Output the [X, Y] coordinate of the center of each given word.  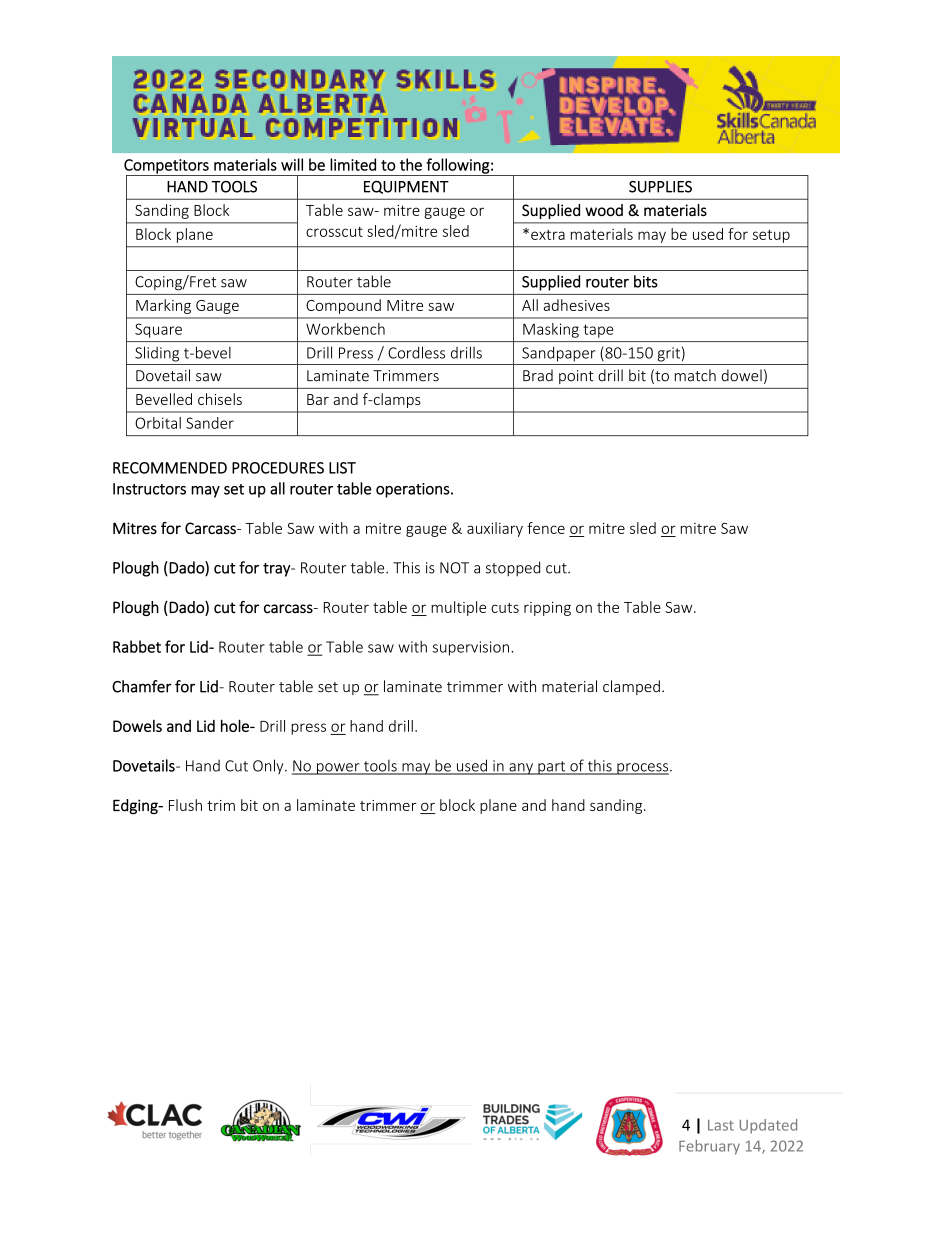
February [709, 1147]
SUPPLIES [660, 187]
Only [269, 767]
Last [721, 1125]
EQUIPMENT [406, 187]
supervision [471, 648]
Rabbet [137, 646]
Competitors [167, 167]
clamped [631, 687]
